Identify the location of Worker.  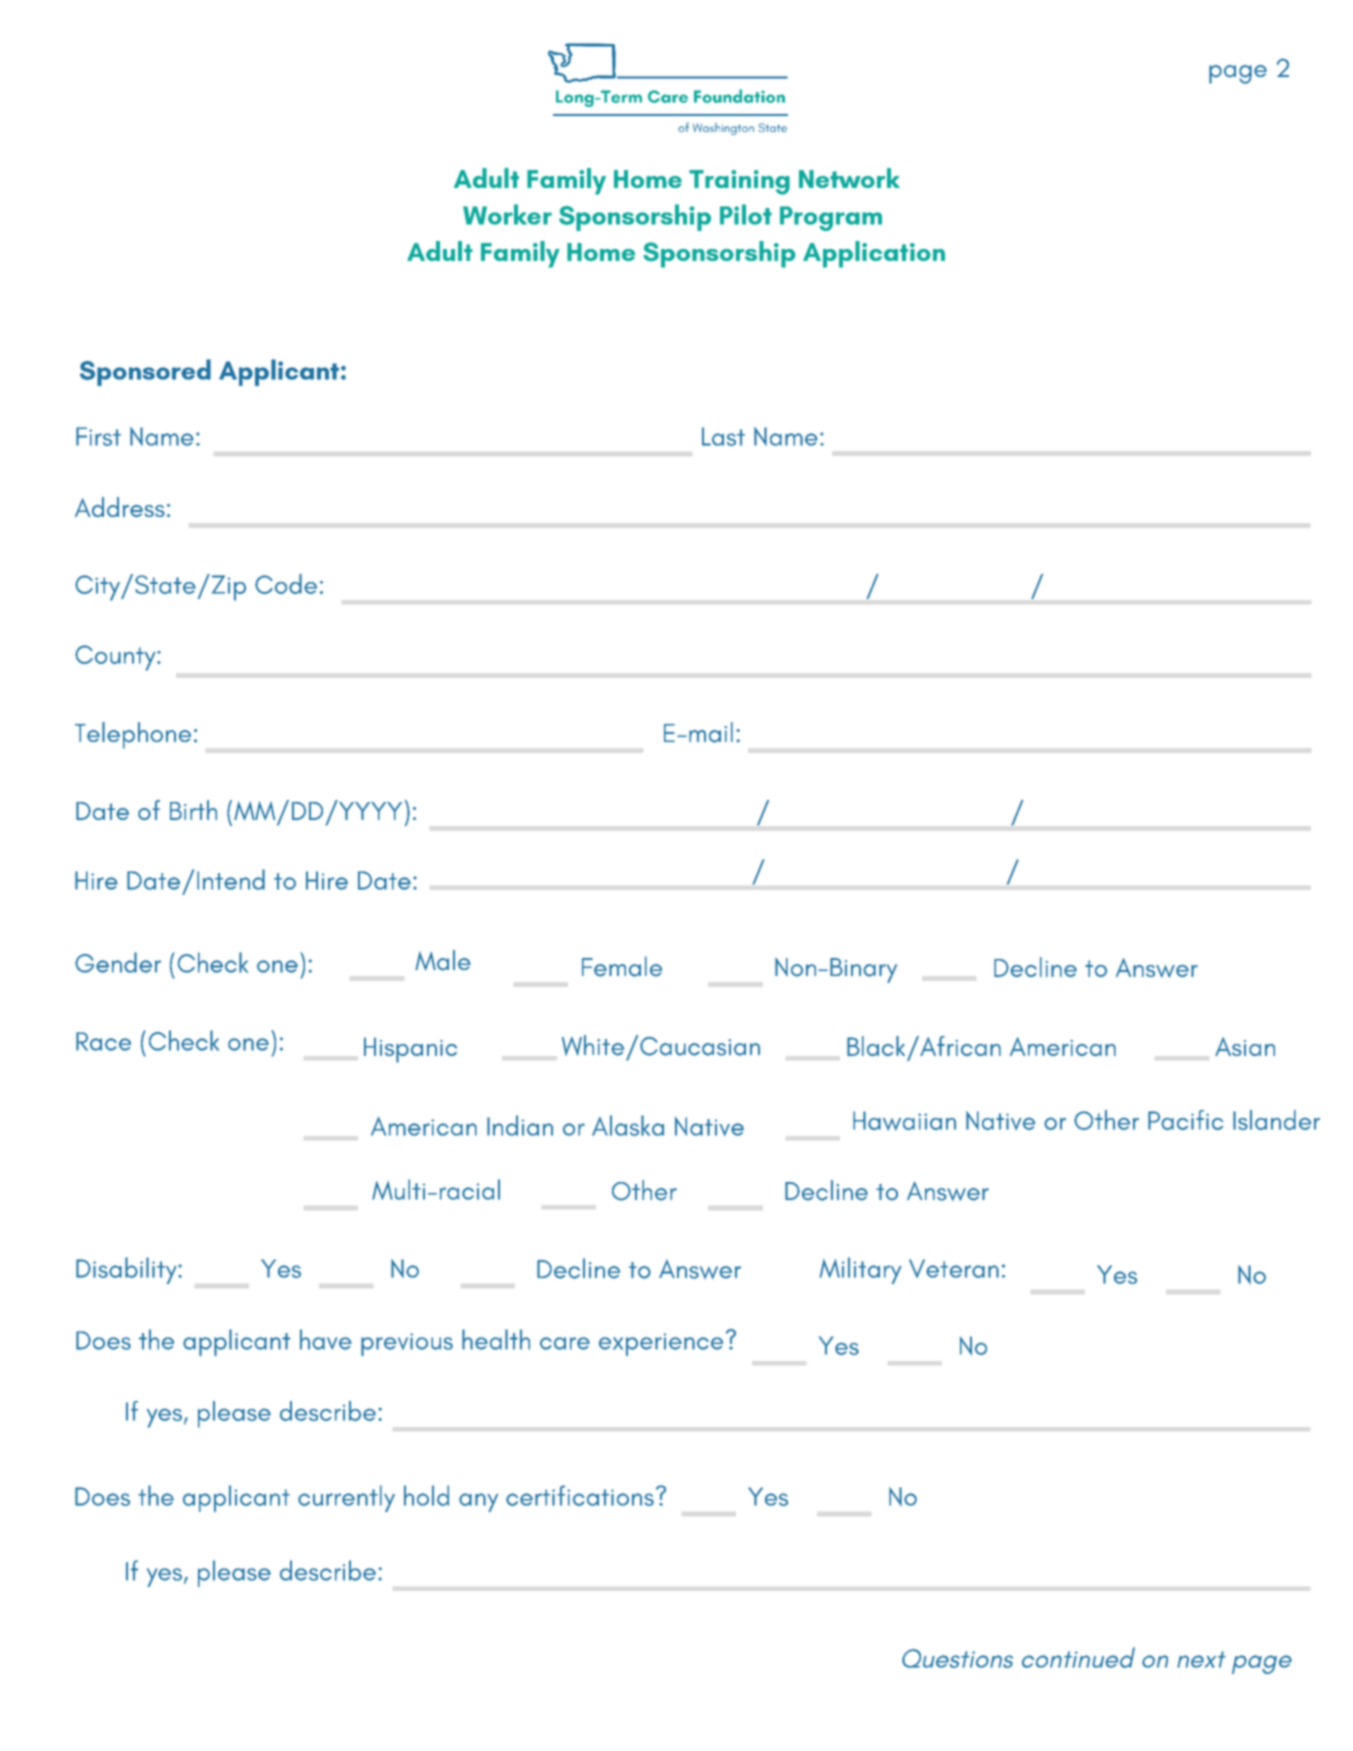
(507, 214).
